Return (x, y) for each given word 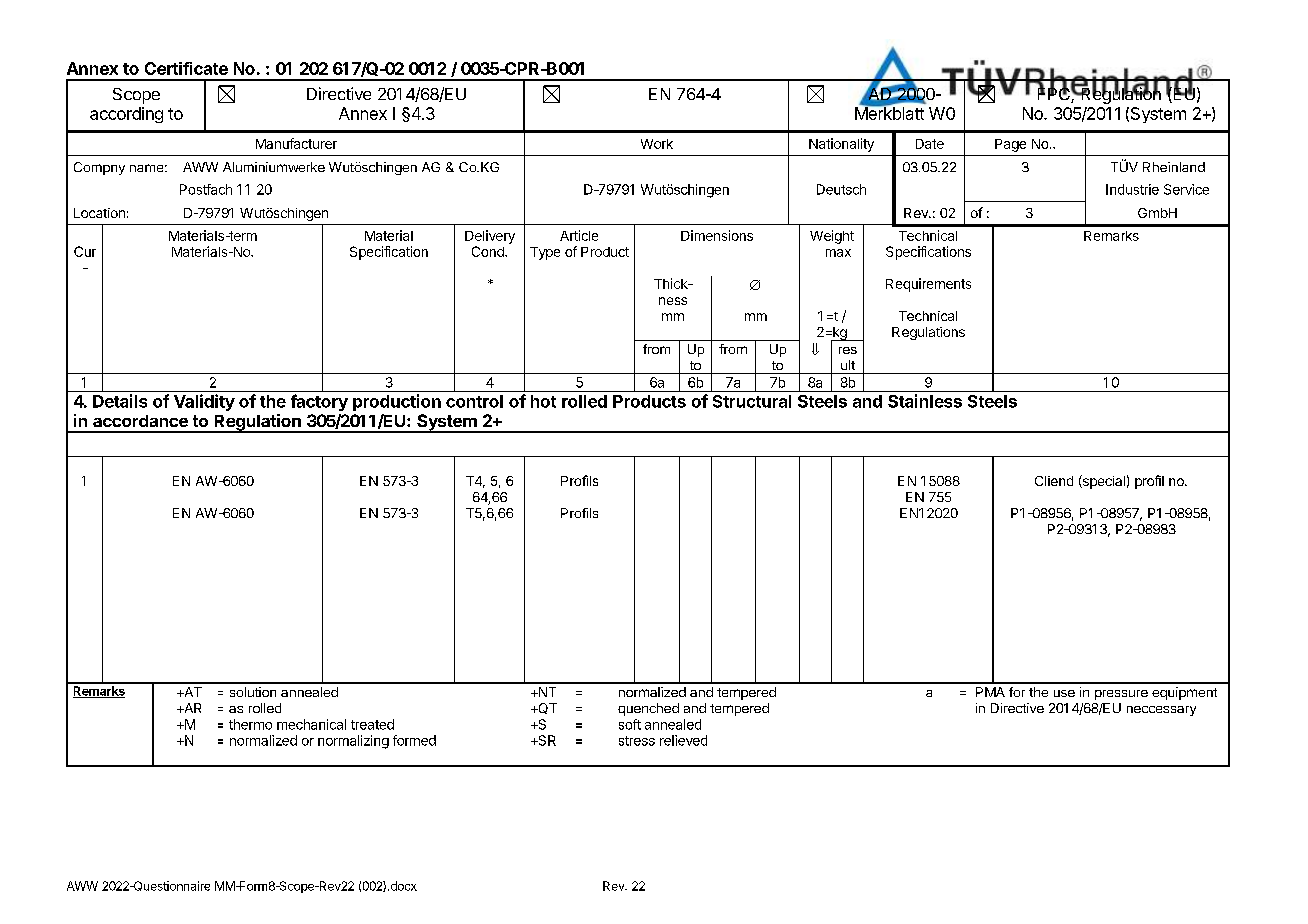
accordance (140, 421)
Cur (85, 251)
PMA (990, 692)
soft (630, 724)
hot (543, 401)
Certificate (186, 68)
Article (579, 235)
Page (1010, 145)
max (838, 253)
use (1064, 693)
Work (657, 144)
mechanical (311, 724)
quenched (648, 709)
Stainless (925, 401)
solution (253, 692)
